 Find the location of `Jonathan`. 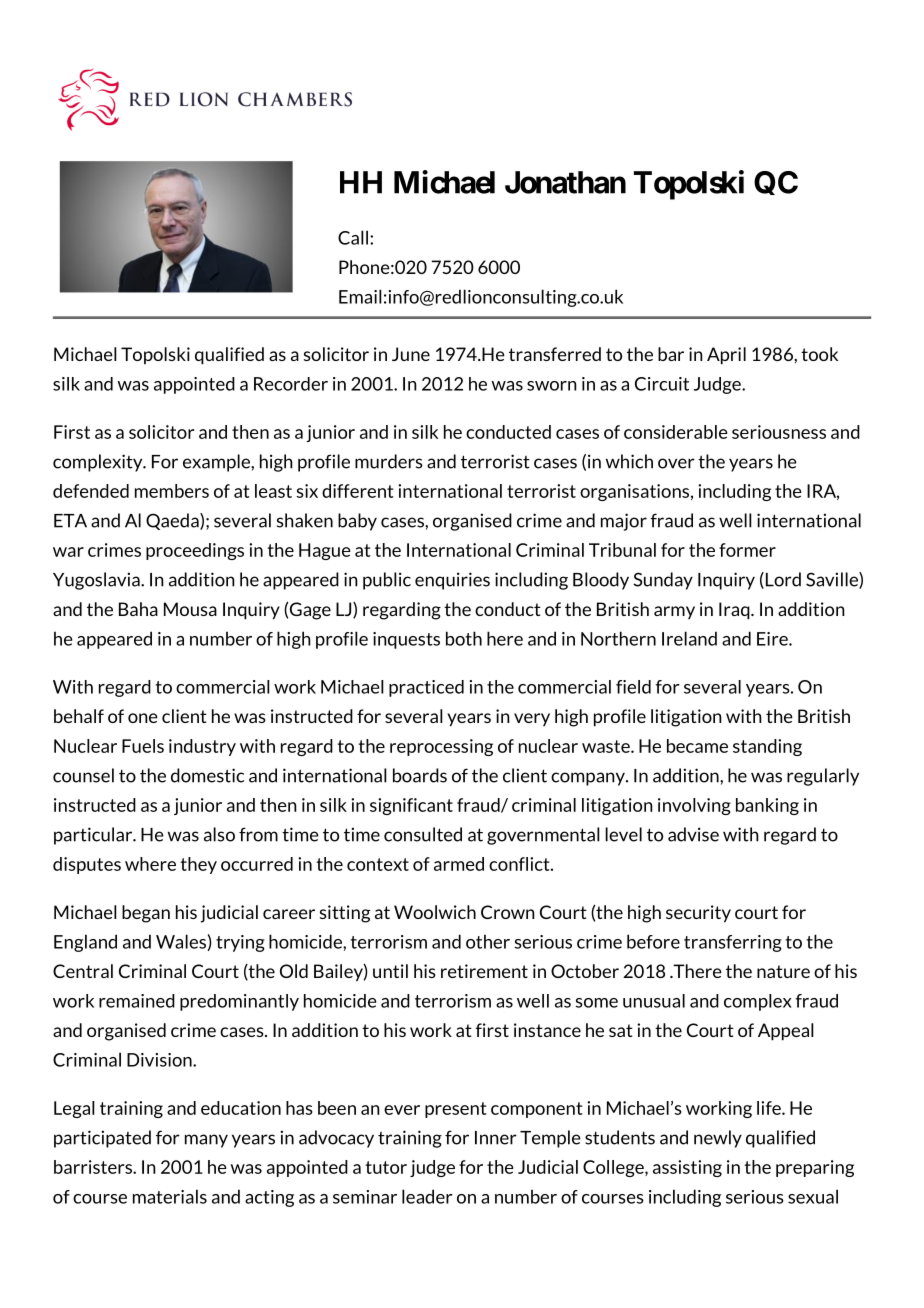

Jonathan is located at coordinates (565, 182).
